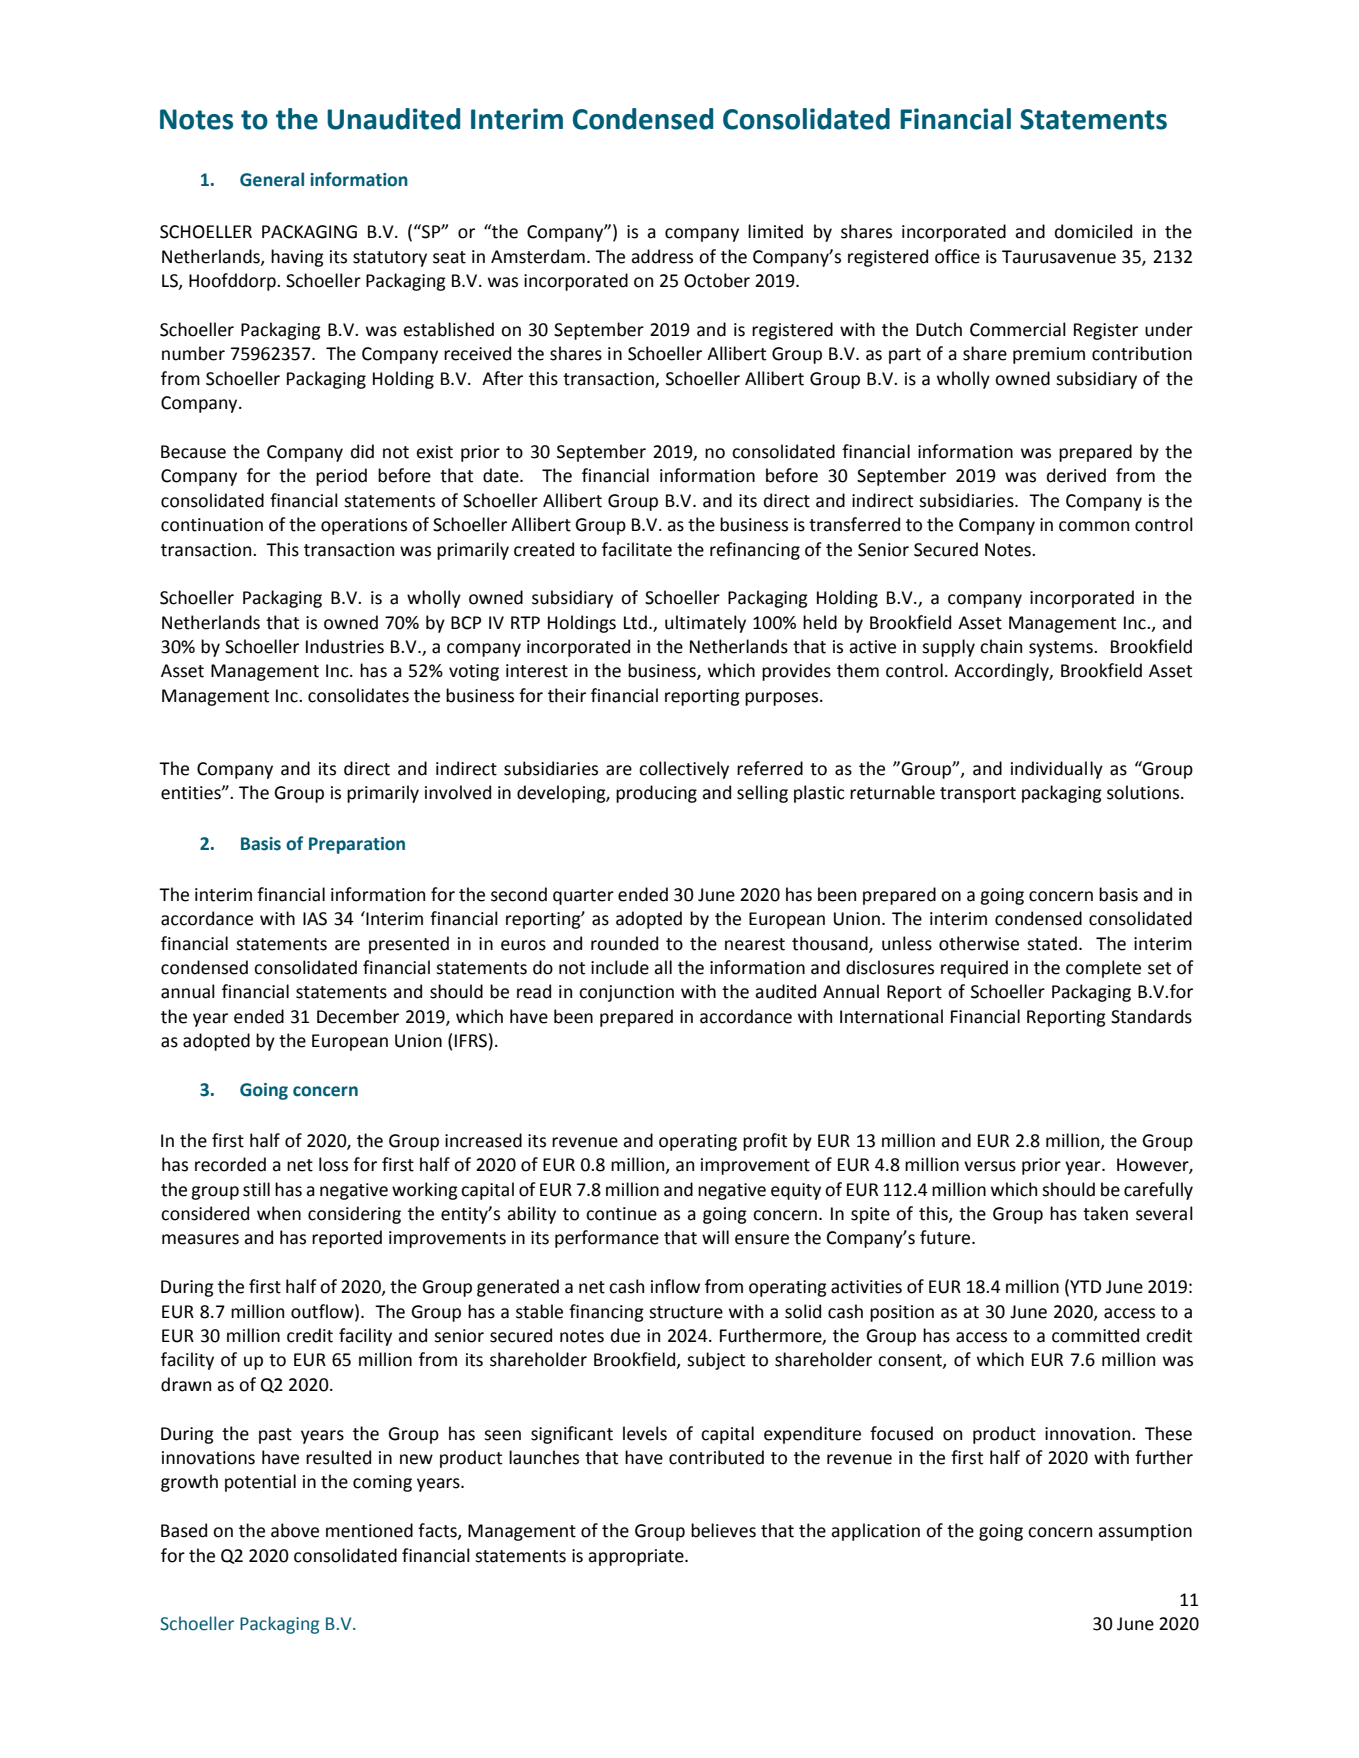 The height and width of the screenshot is (1758, 1359). I want to click on having, so click(297, 258).
